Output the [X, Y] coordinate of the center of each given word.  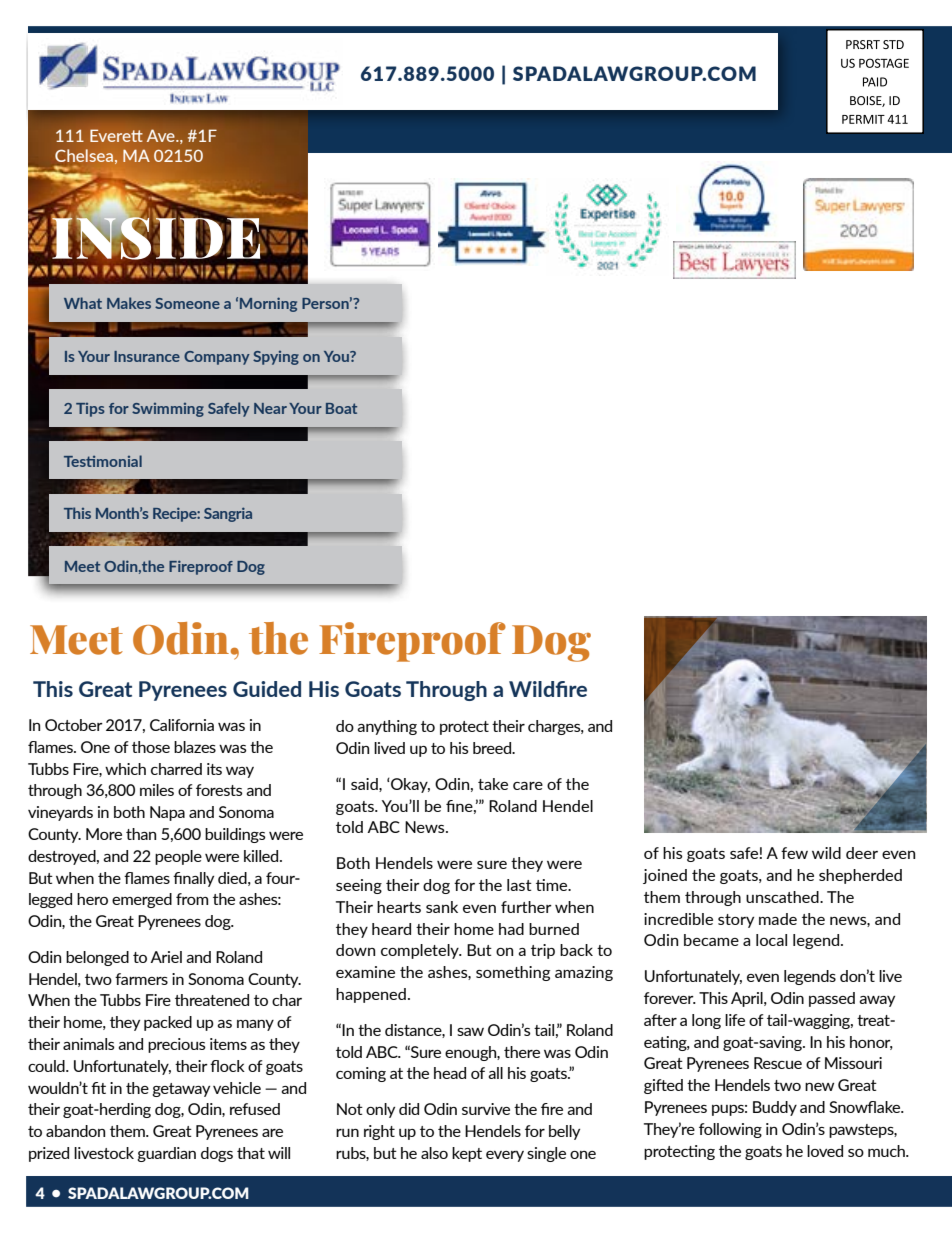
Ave [162, 135]
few [794, 853]
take [493, 784]
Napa [167, 813]
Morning [268, 304]
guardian [166, 1154]
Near [270, 408]
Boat [341, 408]
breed [493, 748]
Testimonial [103, 461]
